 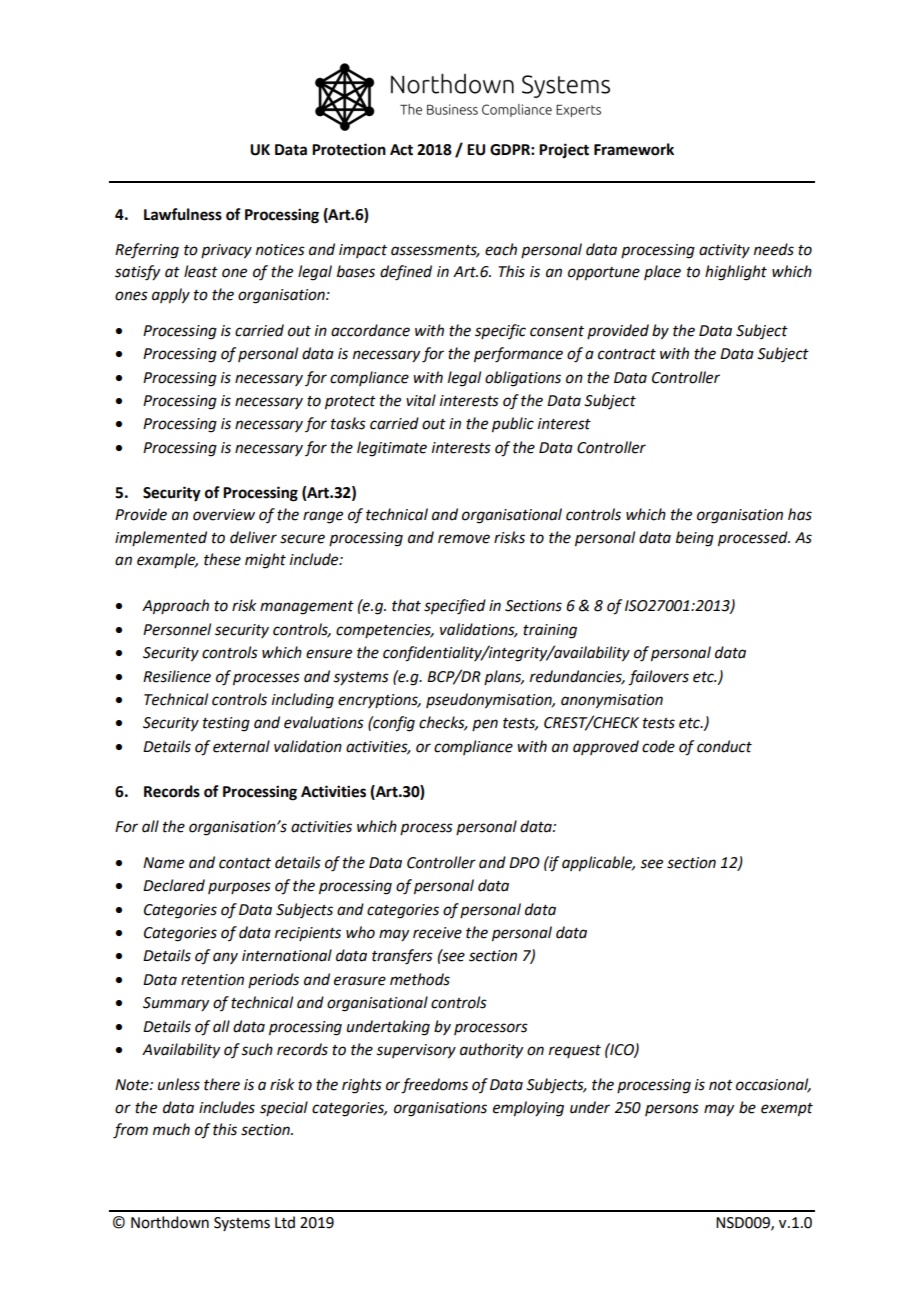 What do you see at coordinates (724, 251) in the screenshot?
I see `activity` at bounding box center [724, 251].
